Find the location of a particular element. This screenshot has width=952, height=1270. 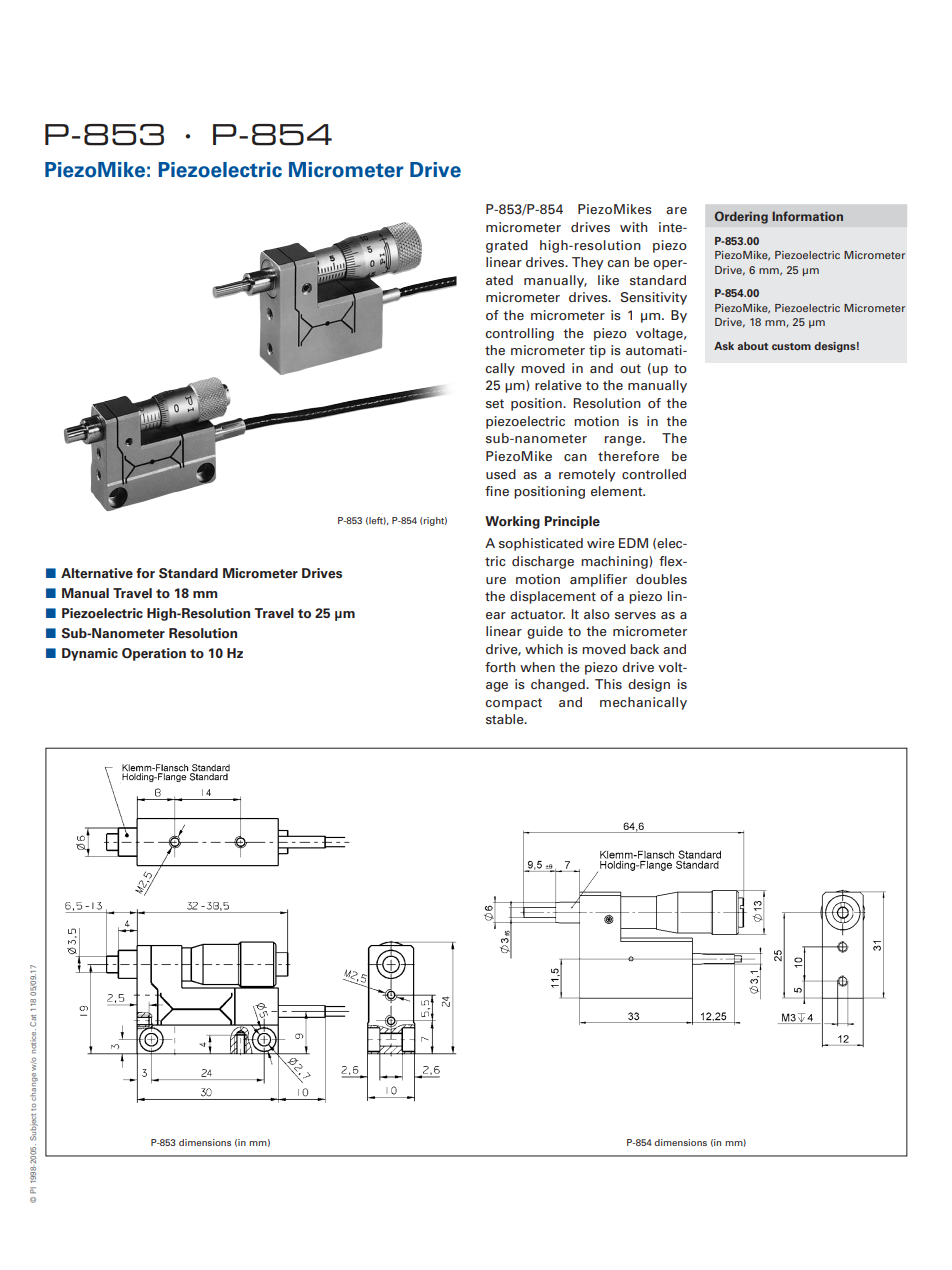

Working is located at coordinates (512, 522).
